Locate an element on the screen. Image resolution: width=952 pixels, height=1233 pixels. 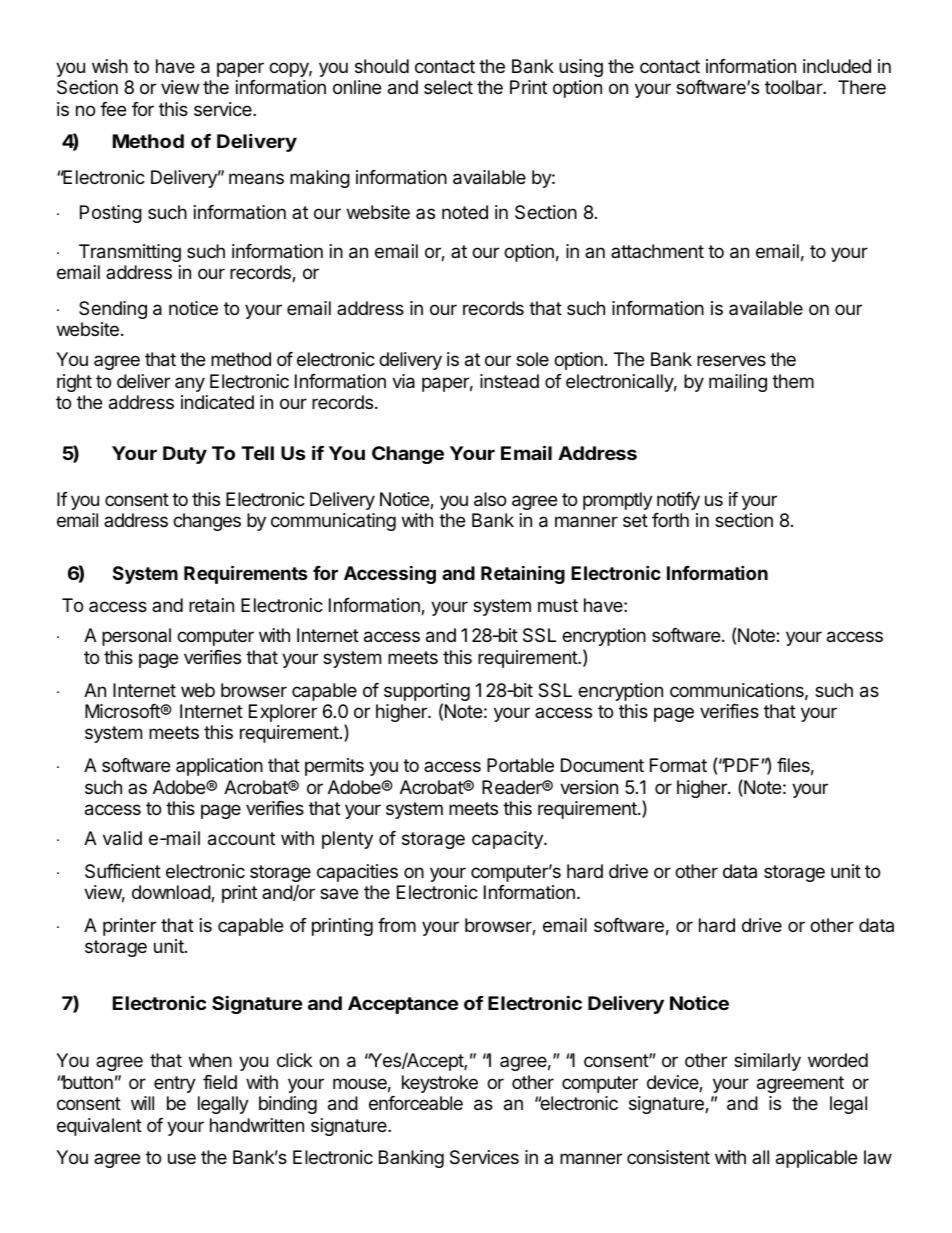
enforceable is located at coordinates (416, 1103).
